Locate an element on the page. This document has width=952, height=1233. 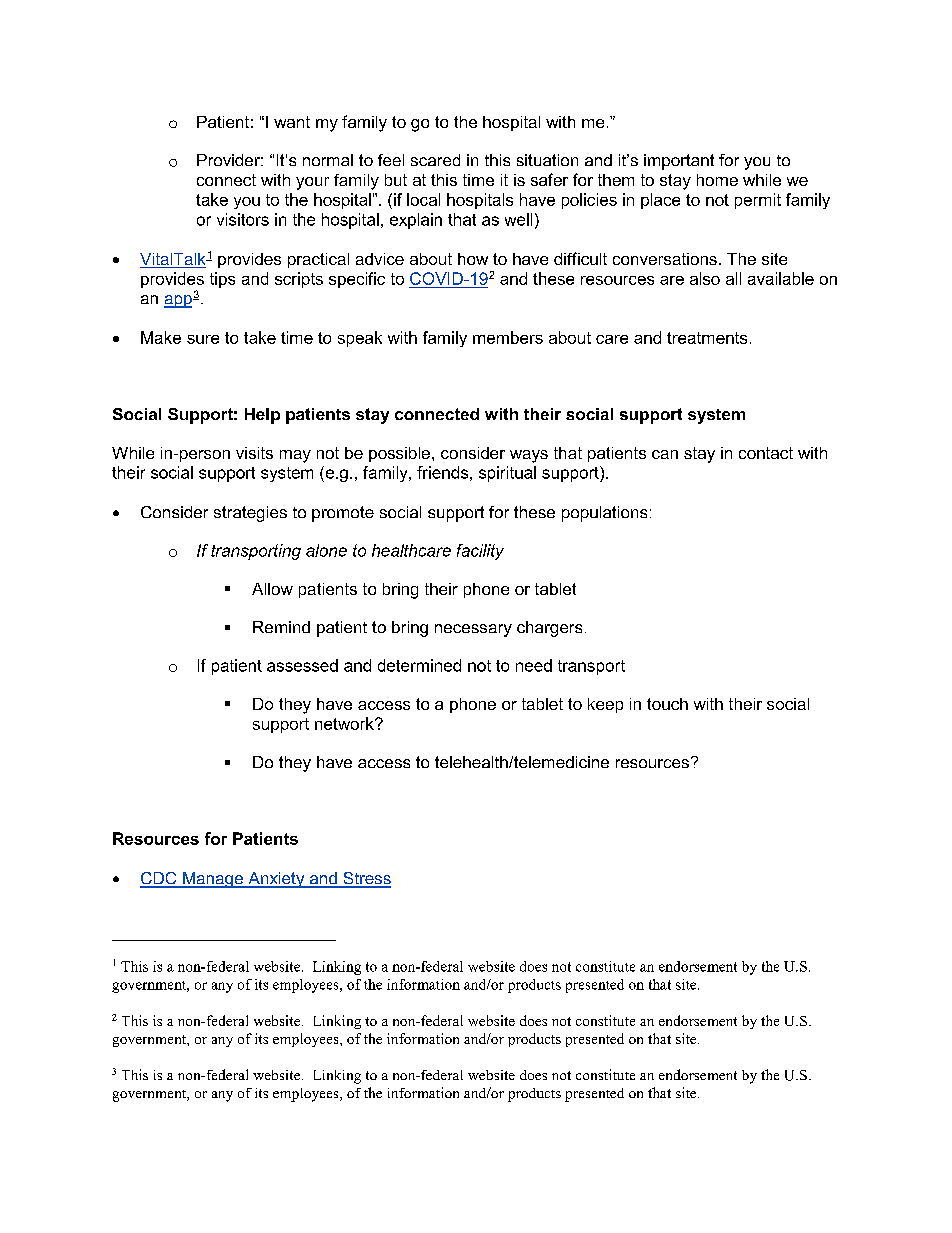
necessary is located at coordinates (473, 630).
